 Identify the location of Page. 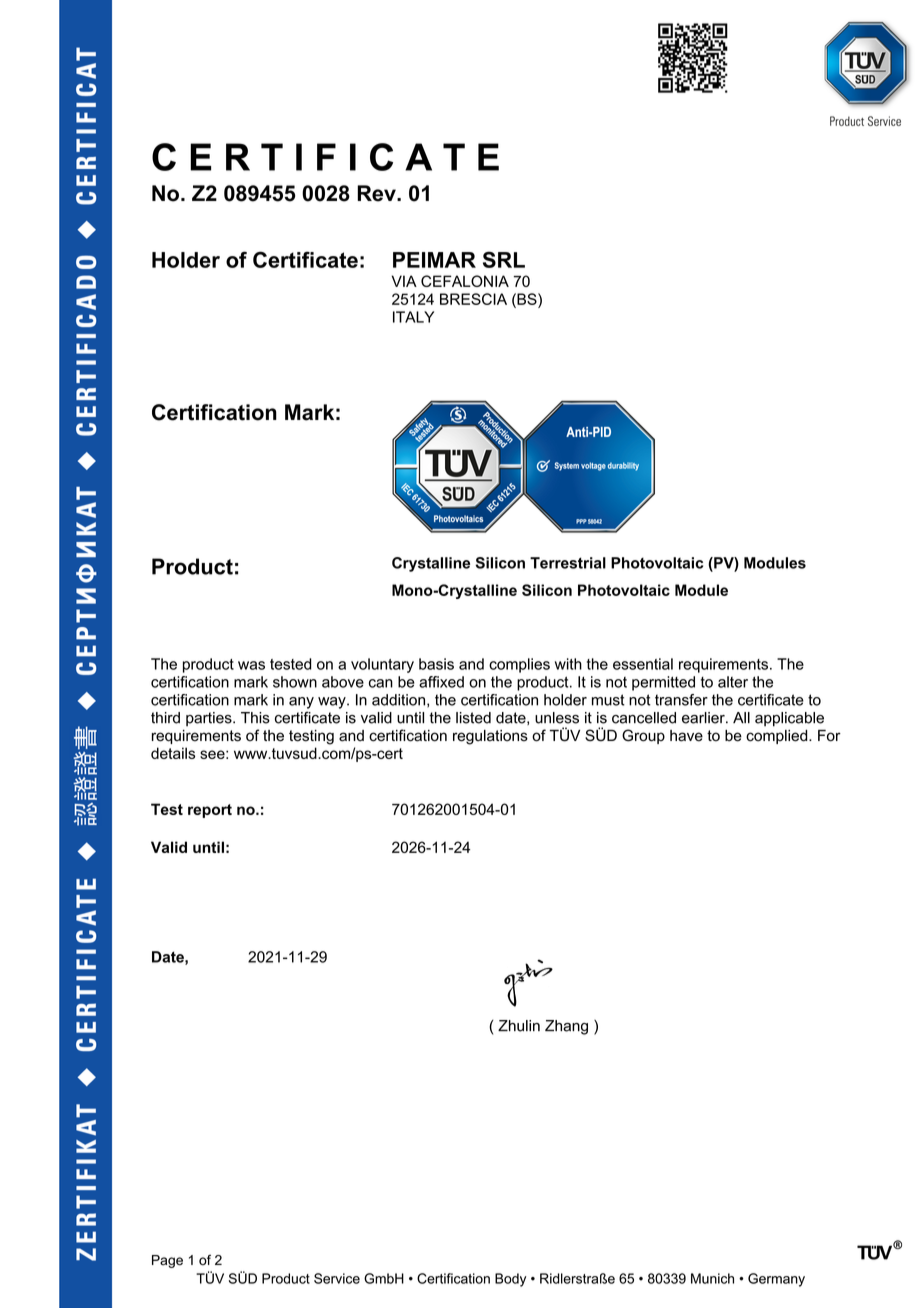
(167, 1261).
